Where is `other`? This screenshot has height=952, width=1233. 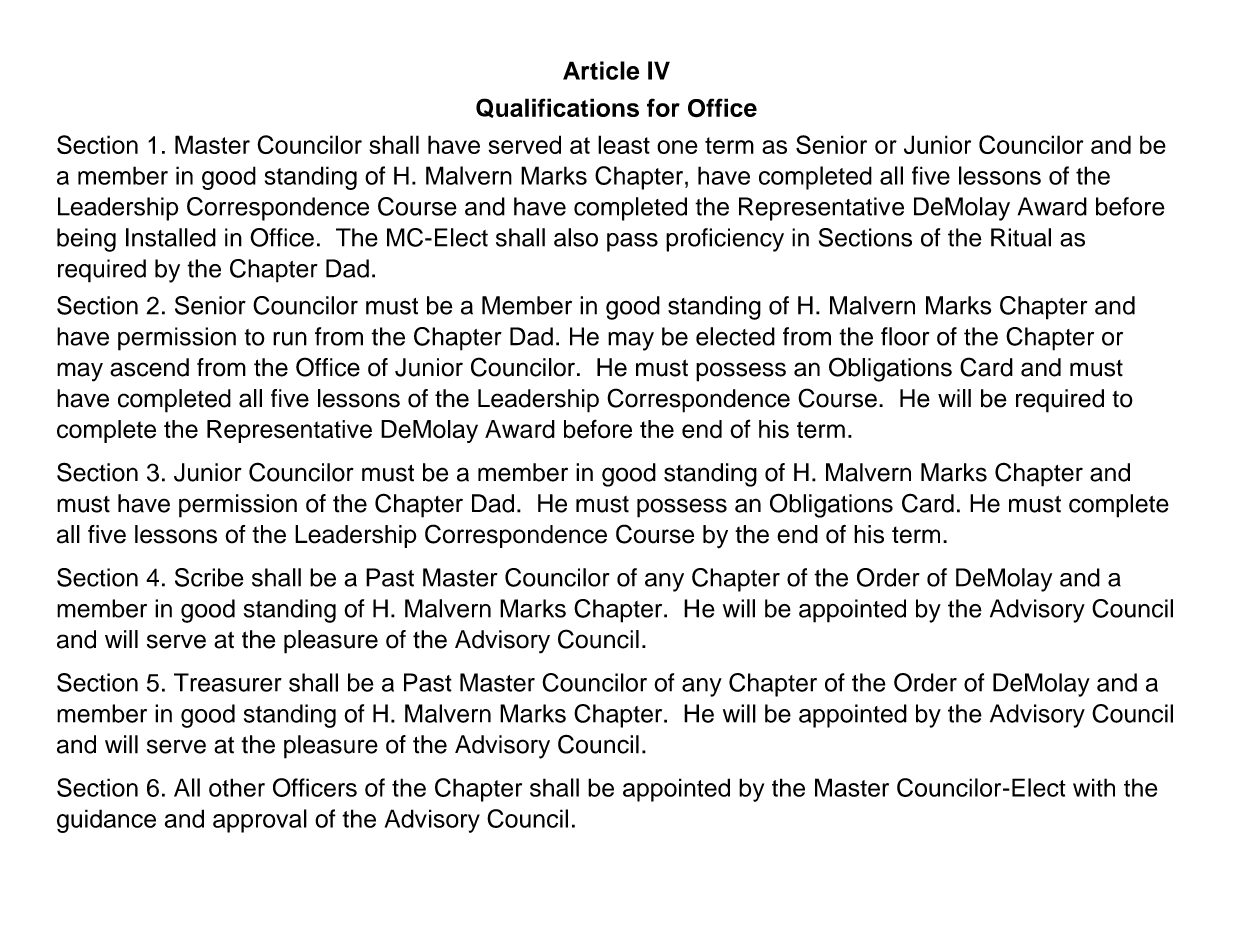 other is located at coordinates (237, 787).
